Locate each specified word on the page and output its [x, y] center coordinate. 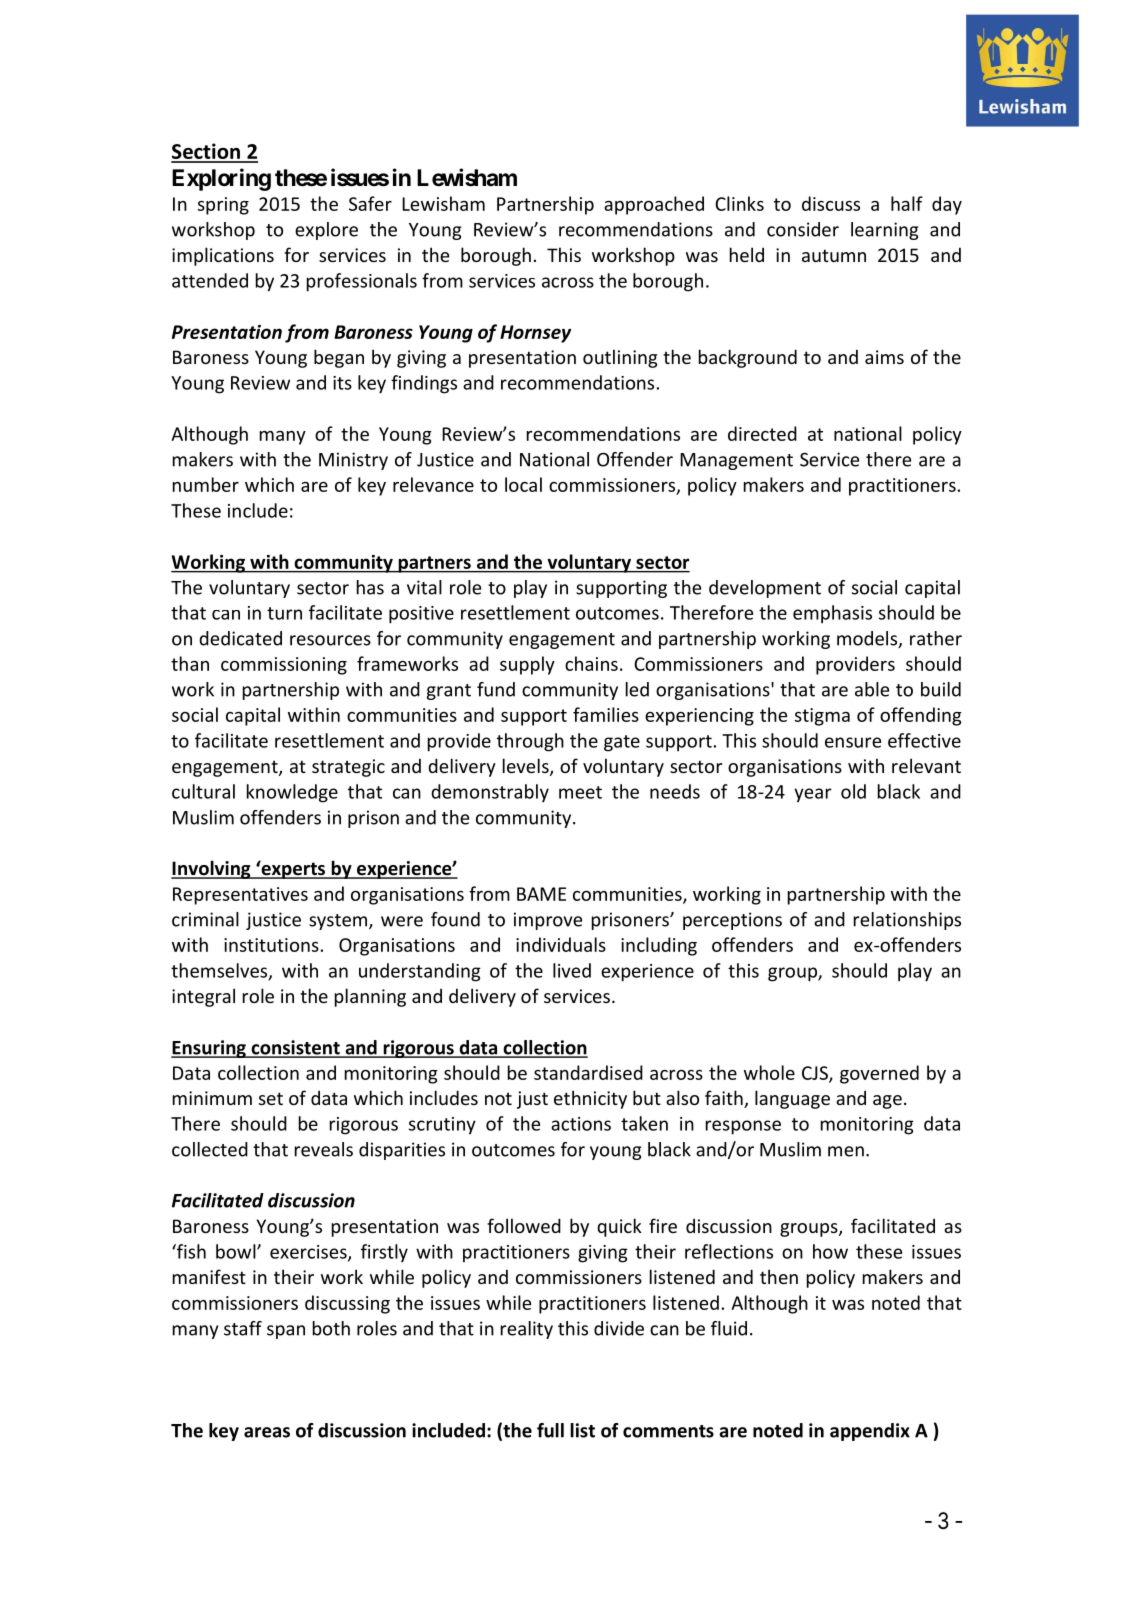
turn [284, 613]
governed [879, 1074]
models [868, 639]
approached [654, 205]
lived [572, 970]
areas [267, 1432]
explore [326, 231]
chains [591, 663]
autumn [834, 255]
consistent [295, 1048]
